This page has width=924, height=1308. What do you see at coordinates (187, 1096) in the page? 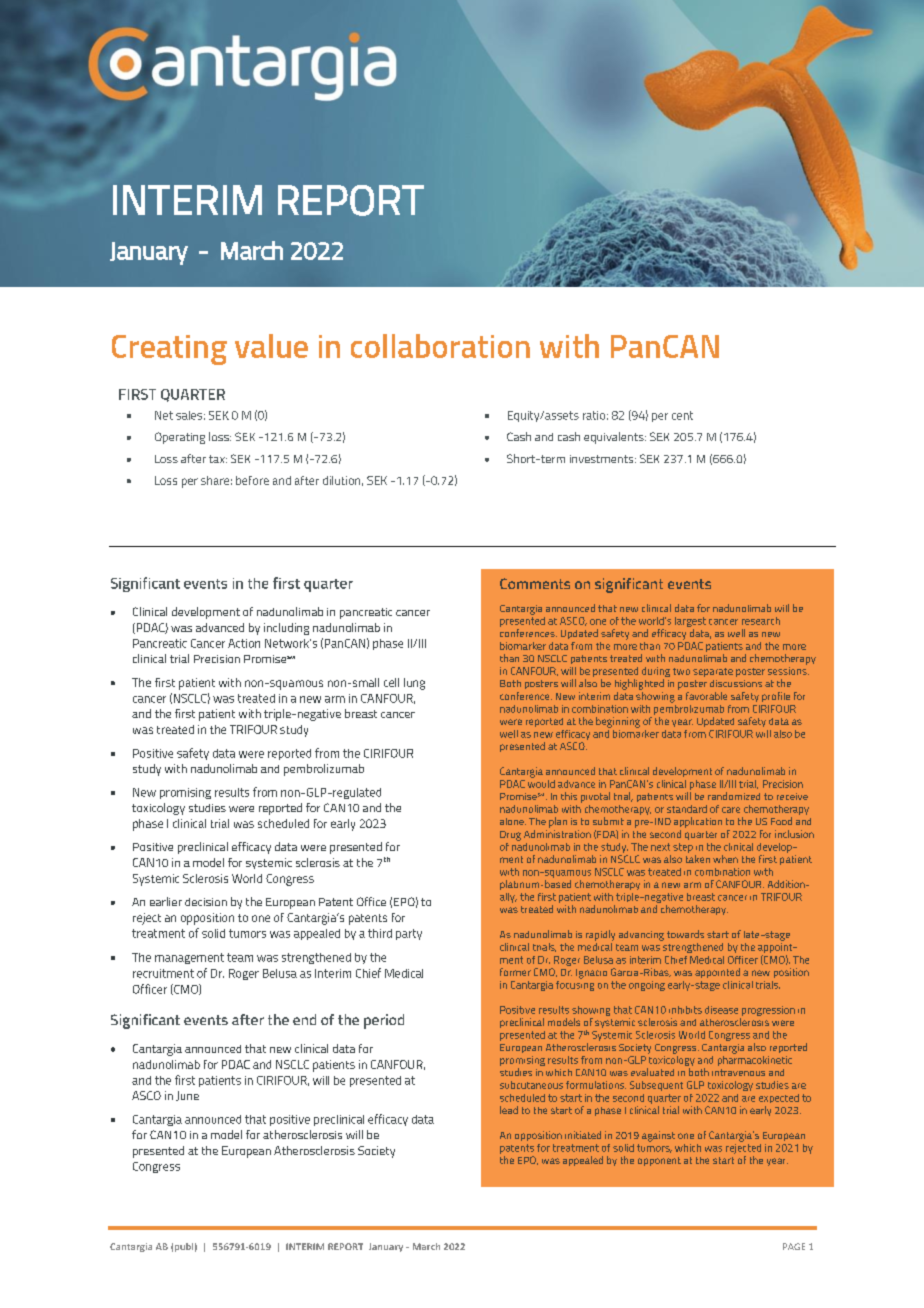
I see `June` at bounding box center [187, 1096].
